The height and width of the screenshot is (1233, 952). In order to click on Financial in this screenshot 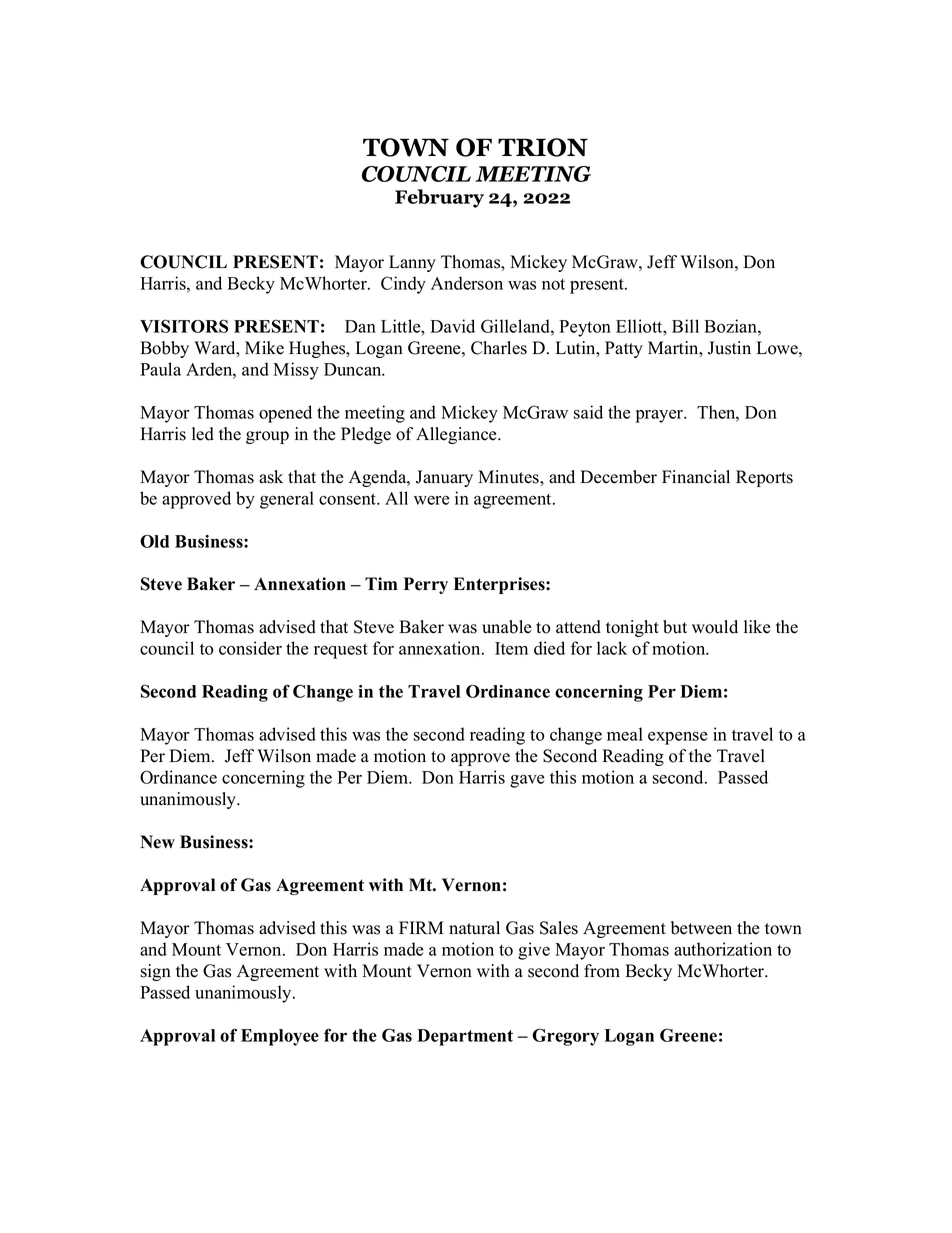, I will do `click(696, 477)`.
